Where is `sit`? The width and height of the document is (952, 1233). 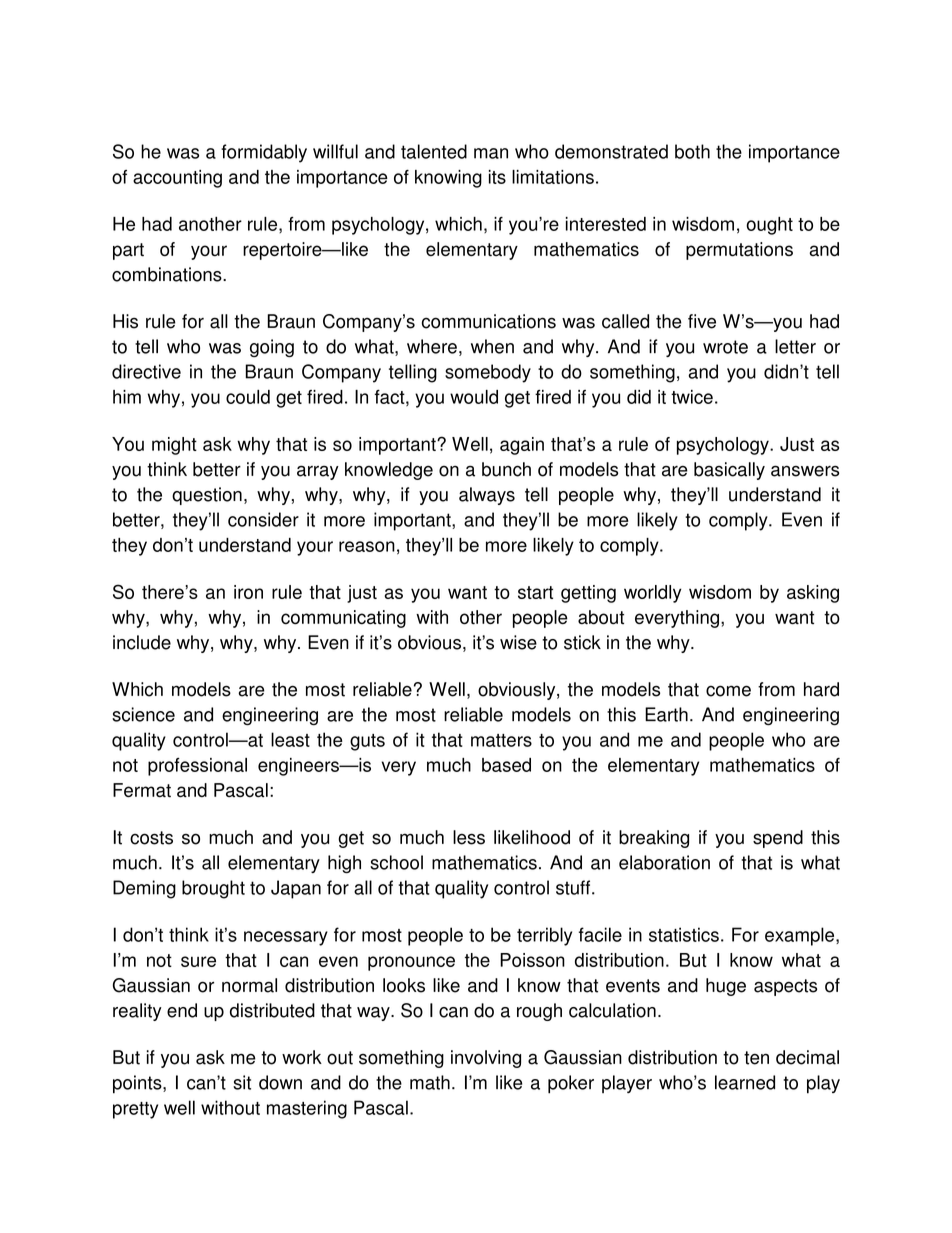 sit is located at coordinates (242, 1082).
